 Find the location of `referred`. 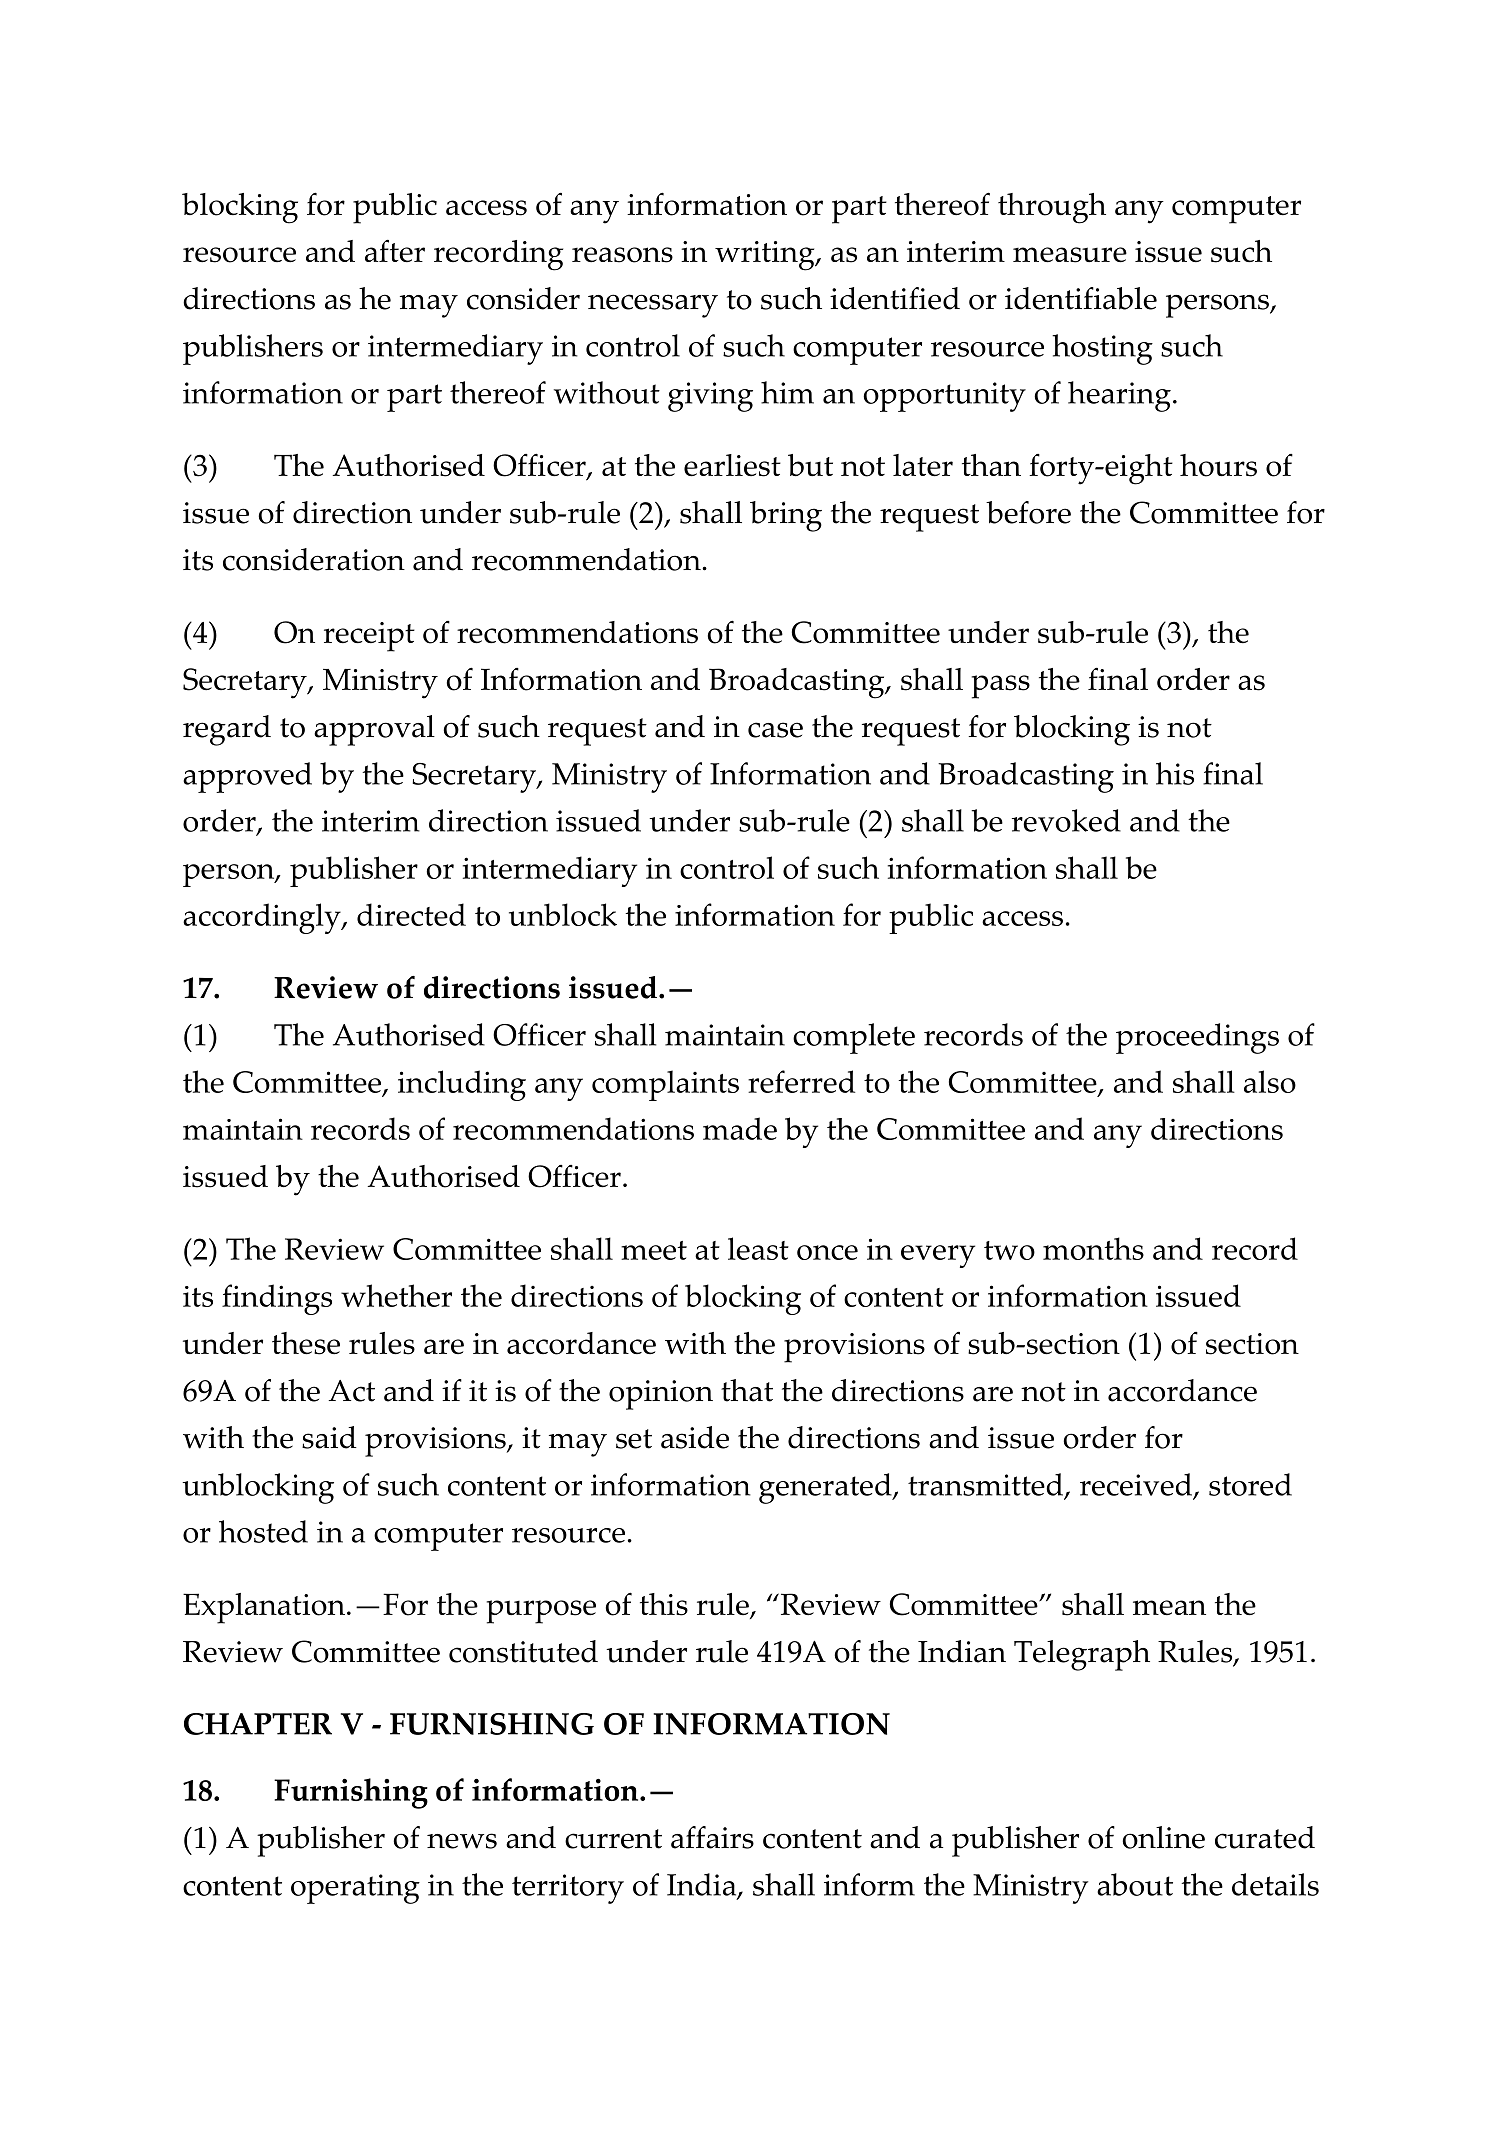

referred is located at coordinates (801, 1081).
